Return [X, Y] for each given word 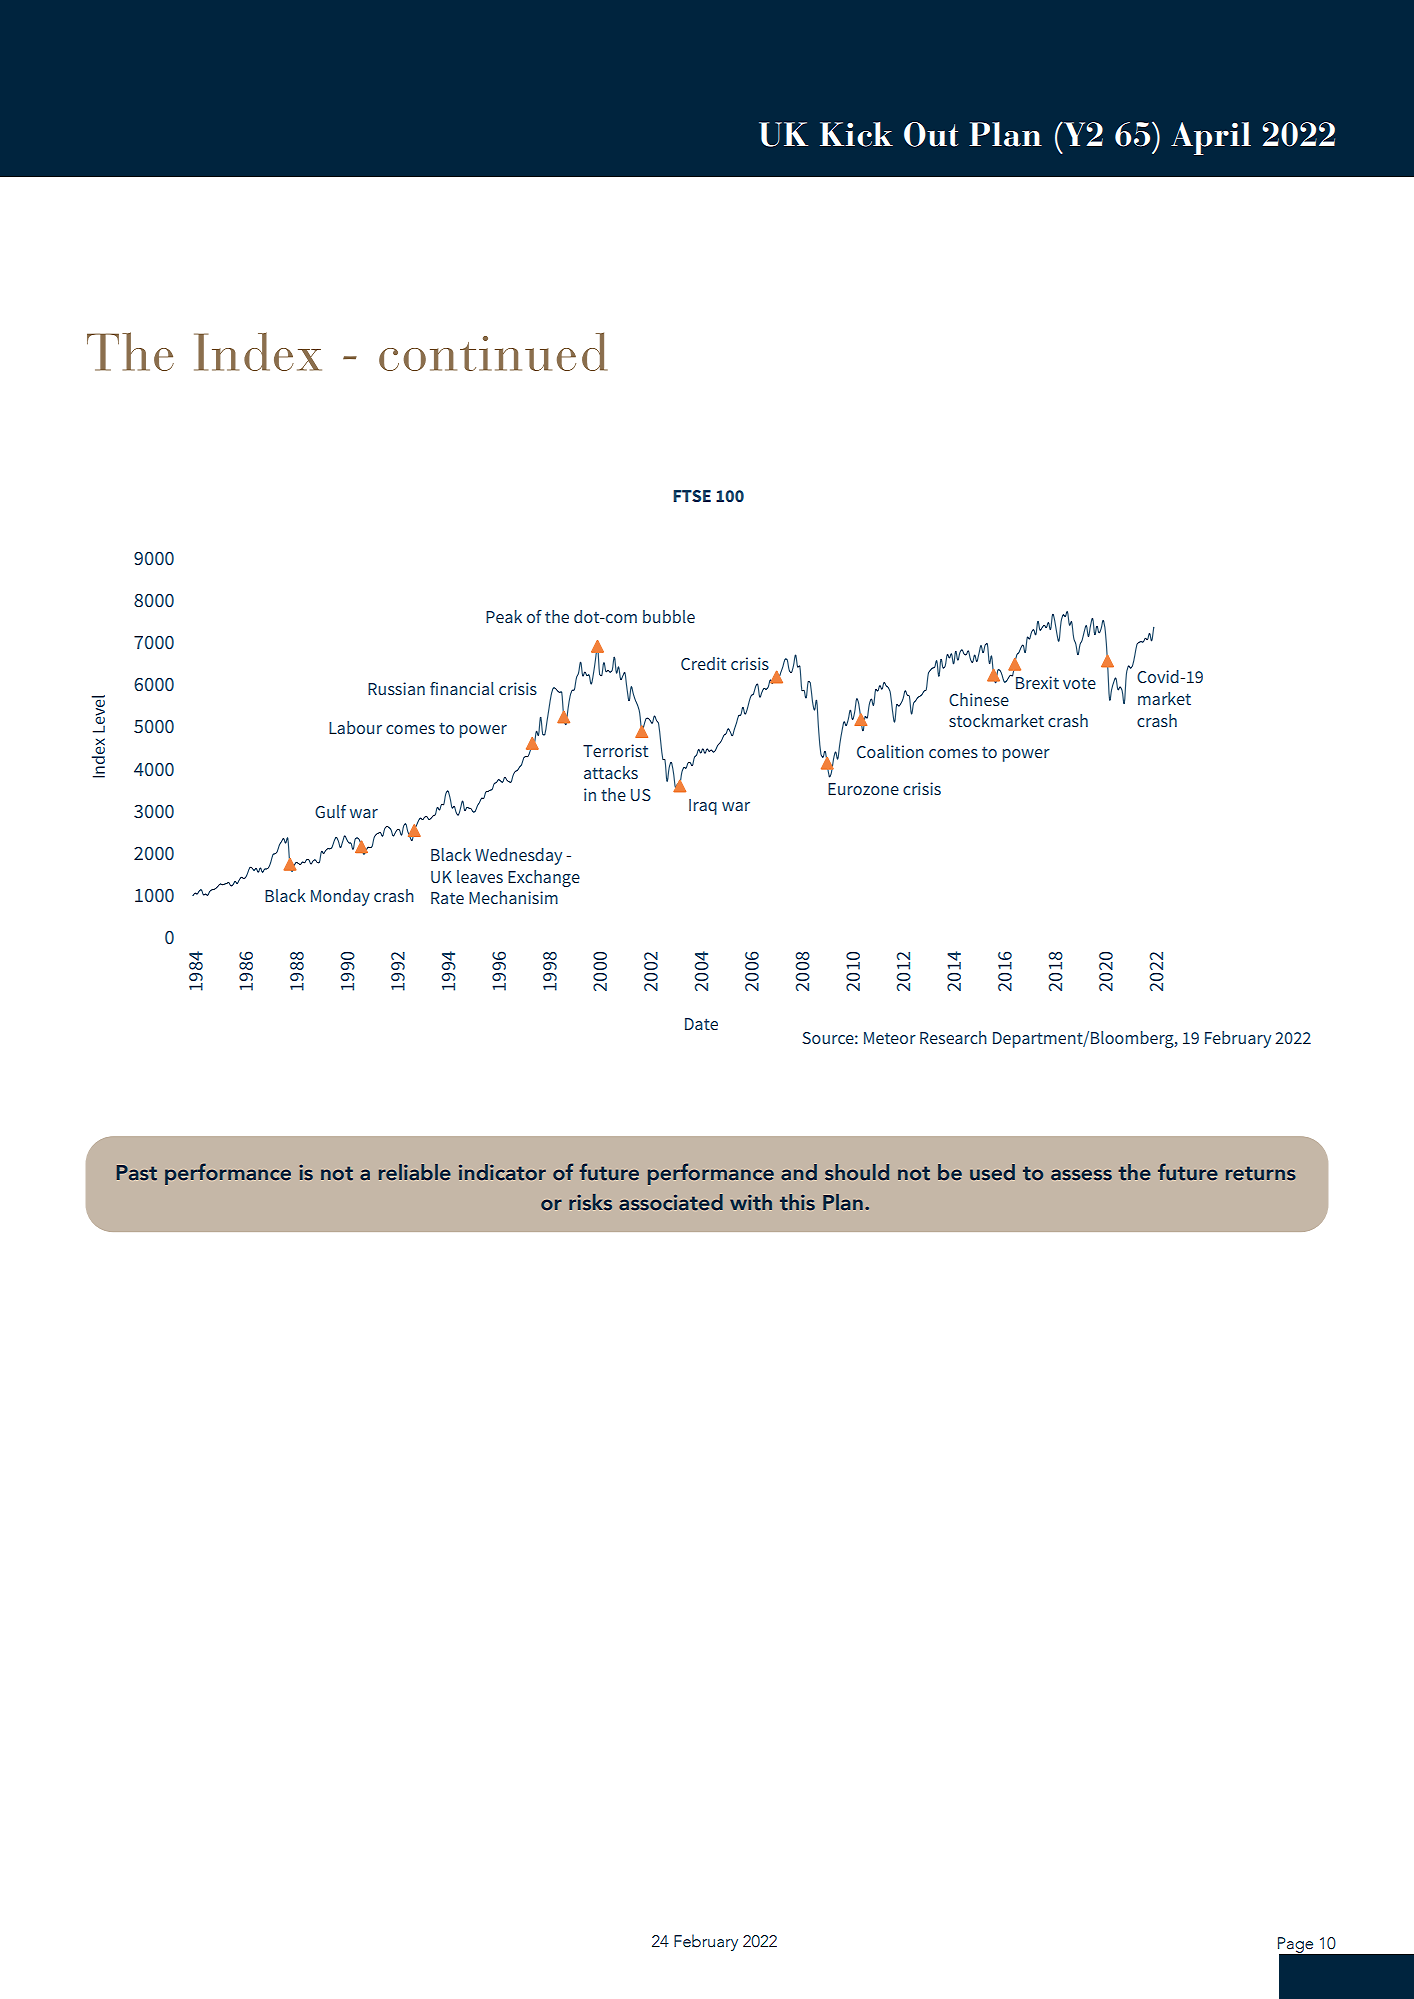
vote [1079, 683]
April [1211, 138]
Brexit [1037, 682]
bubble [669, 616]
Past [137, 1173]
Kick [856, 134]
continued [493, 351]
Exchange [544, 878]
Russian [396, 688]
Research [953, 1037]
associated [671, 1202]
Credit [703, 663]
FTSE [692, 496]
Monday [340, 897]
